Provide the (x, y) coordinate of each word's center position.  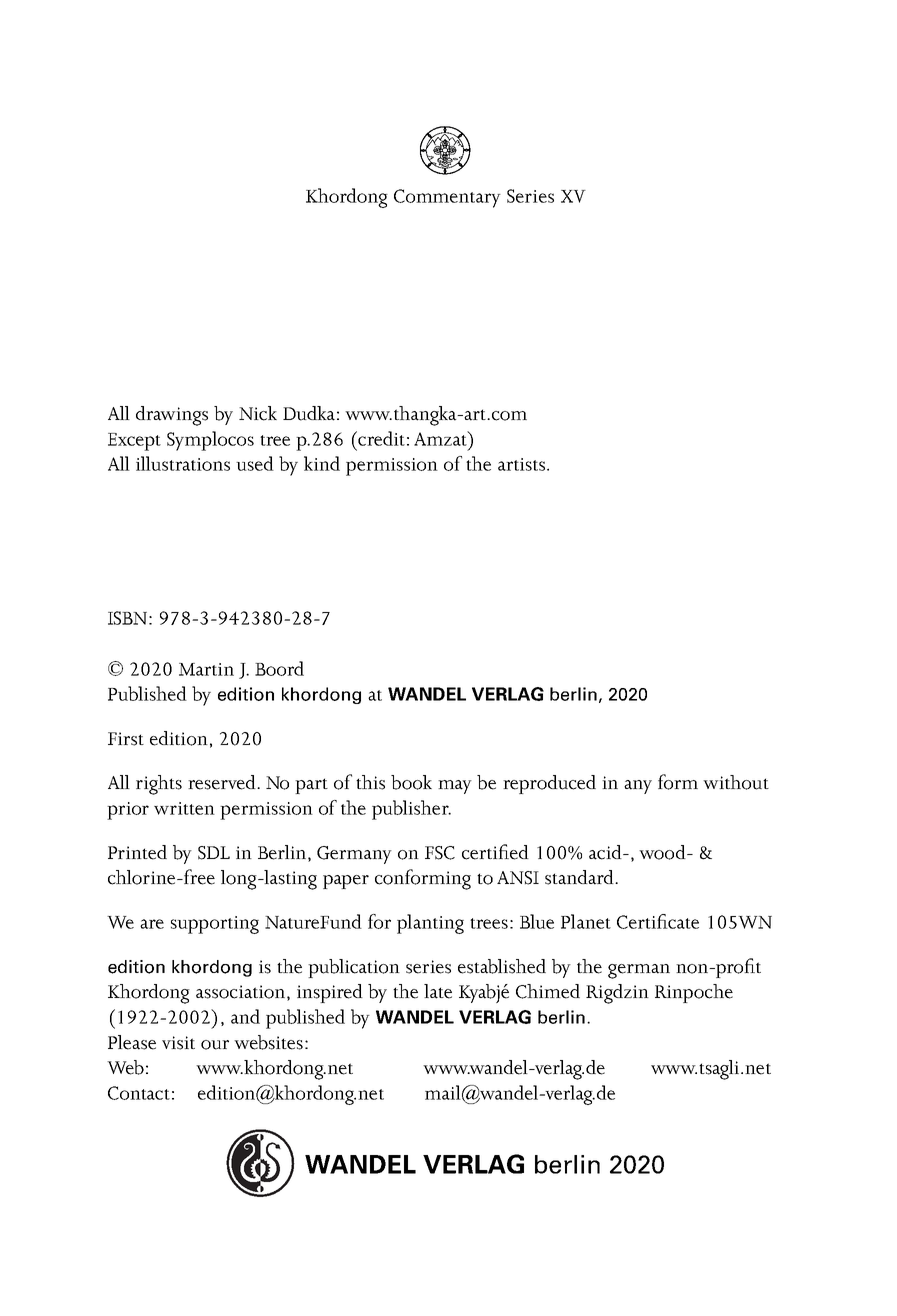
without (736, 782)
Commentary (447, 198)
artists (523, 464)
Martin (206, 669)
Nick (258, 413)
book (411, 782)
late (438, 991)
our (215, 1045)
